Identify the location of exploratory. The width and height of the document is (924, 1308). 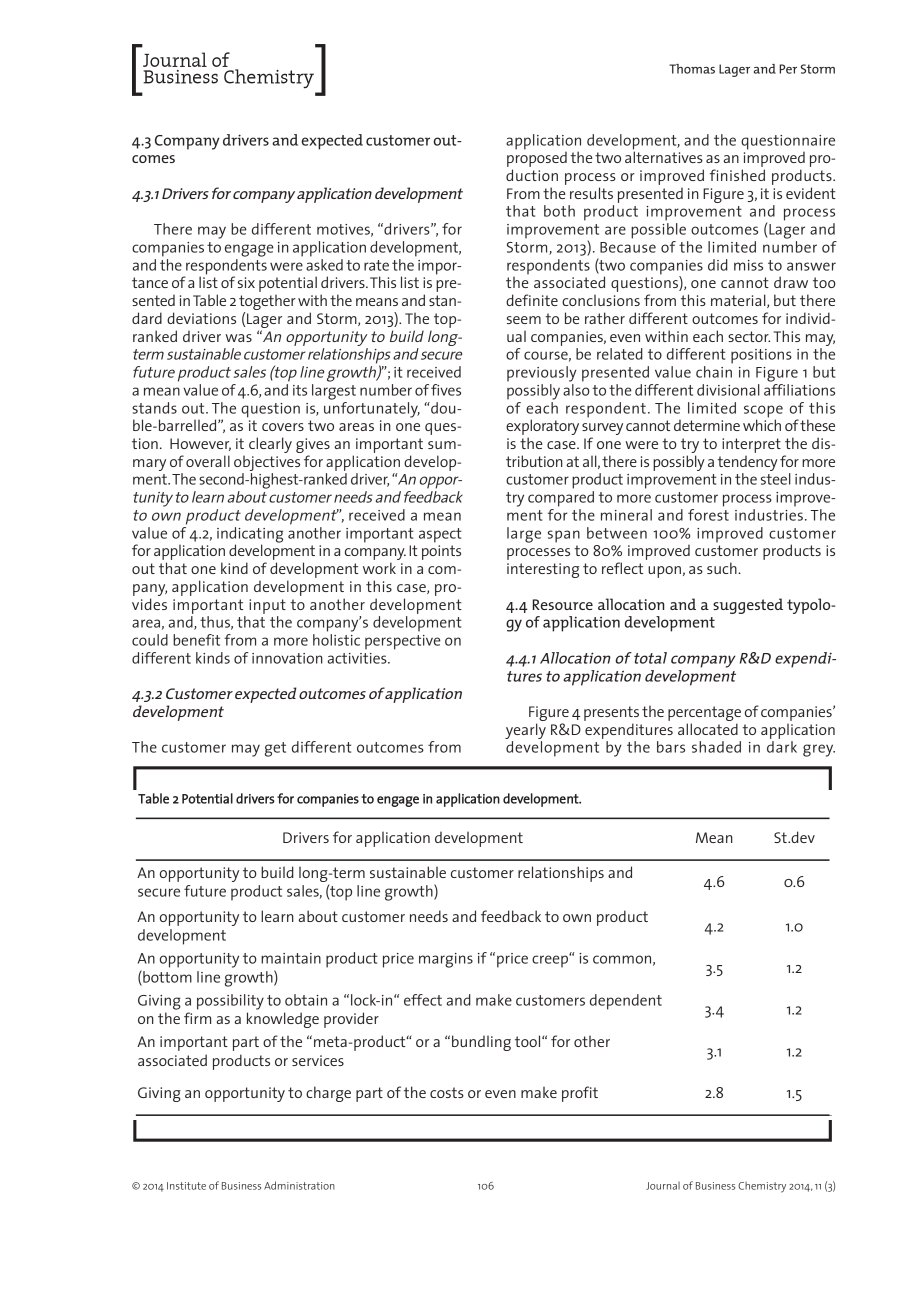
(542, 428).
